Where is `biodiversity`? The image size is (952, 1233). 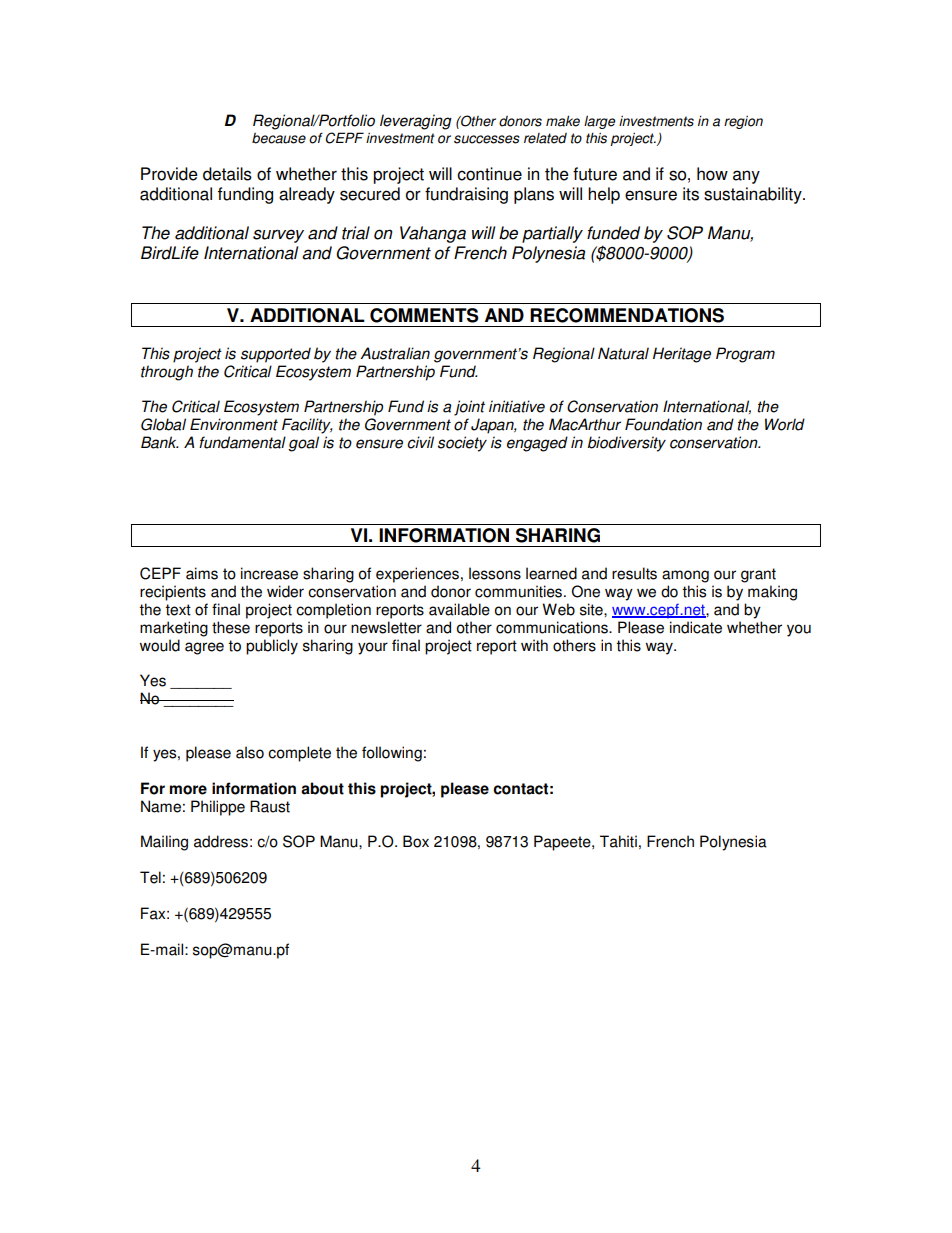 biodiversity is located at coordinates (627, 444).
